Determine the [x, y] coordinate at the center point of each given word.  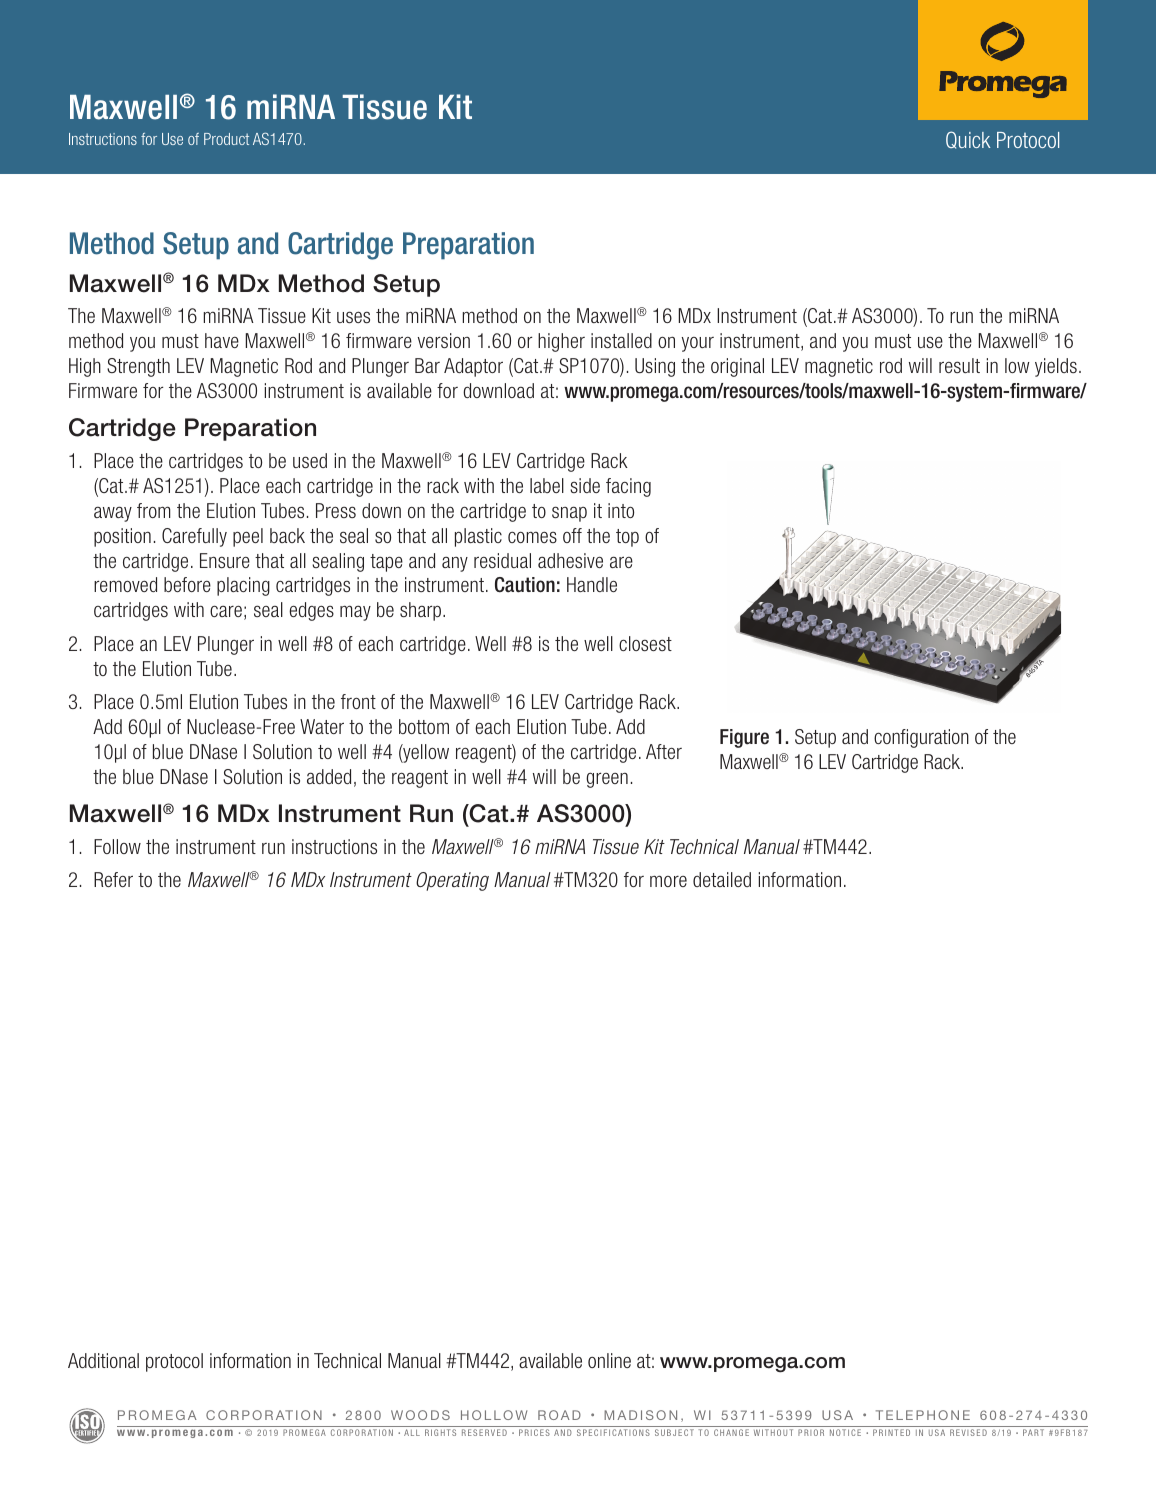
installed [621, 340]
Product [226, 139]
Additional [103, 1360]
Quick [968, 140]
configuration [921, 738]
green [607, 780]
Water [322, 726]
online [609, 1360]
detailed [722, 879]
